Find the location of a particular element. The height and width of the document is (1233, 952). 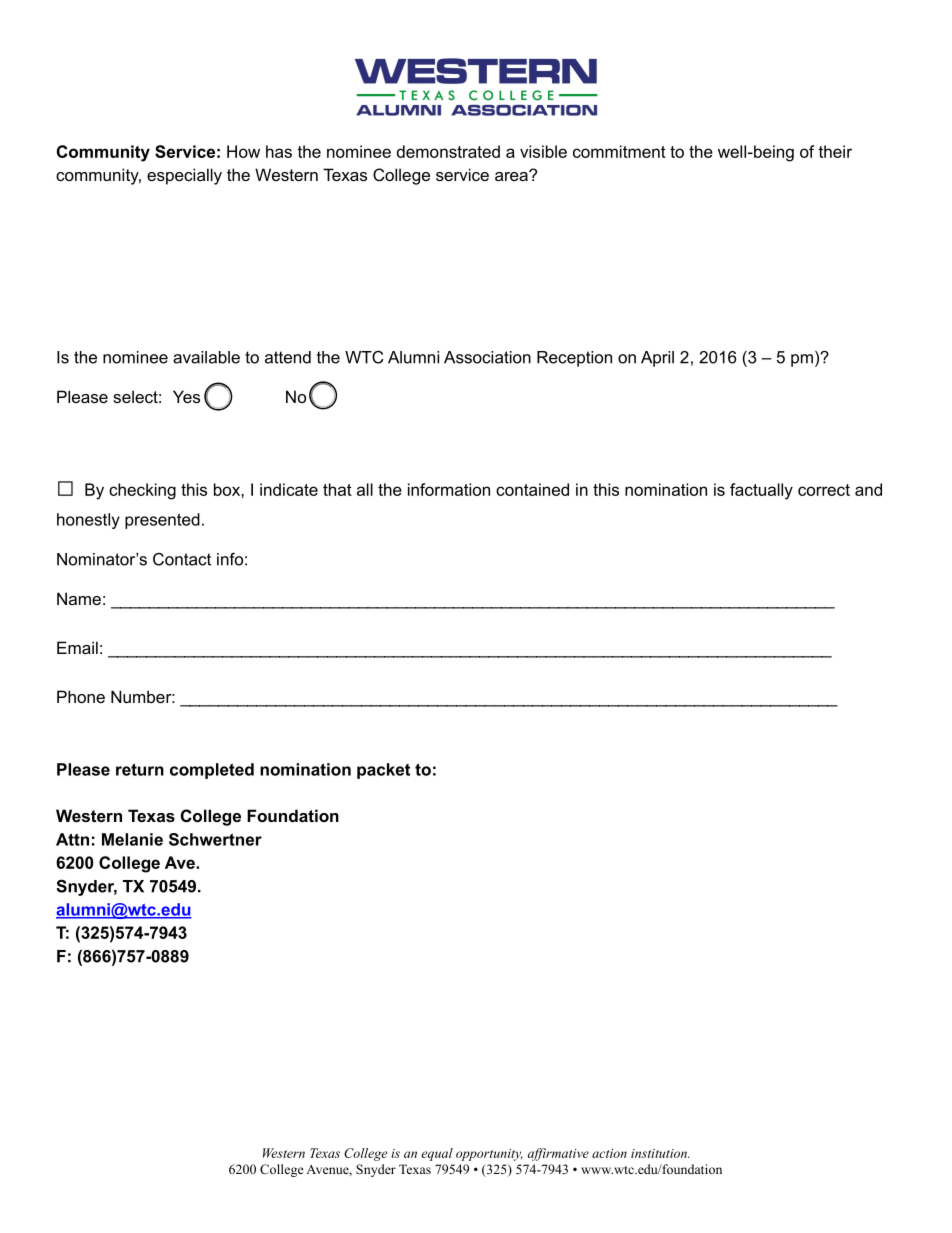

packet is located at coordinates (383, 771).
